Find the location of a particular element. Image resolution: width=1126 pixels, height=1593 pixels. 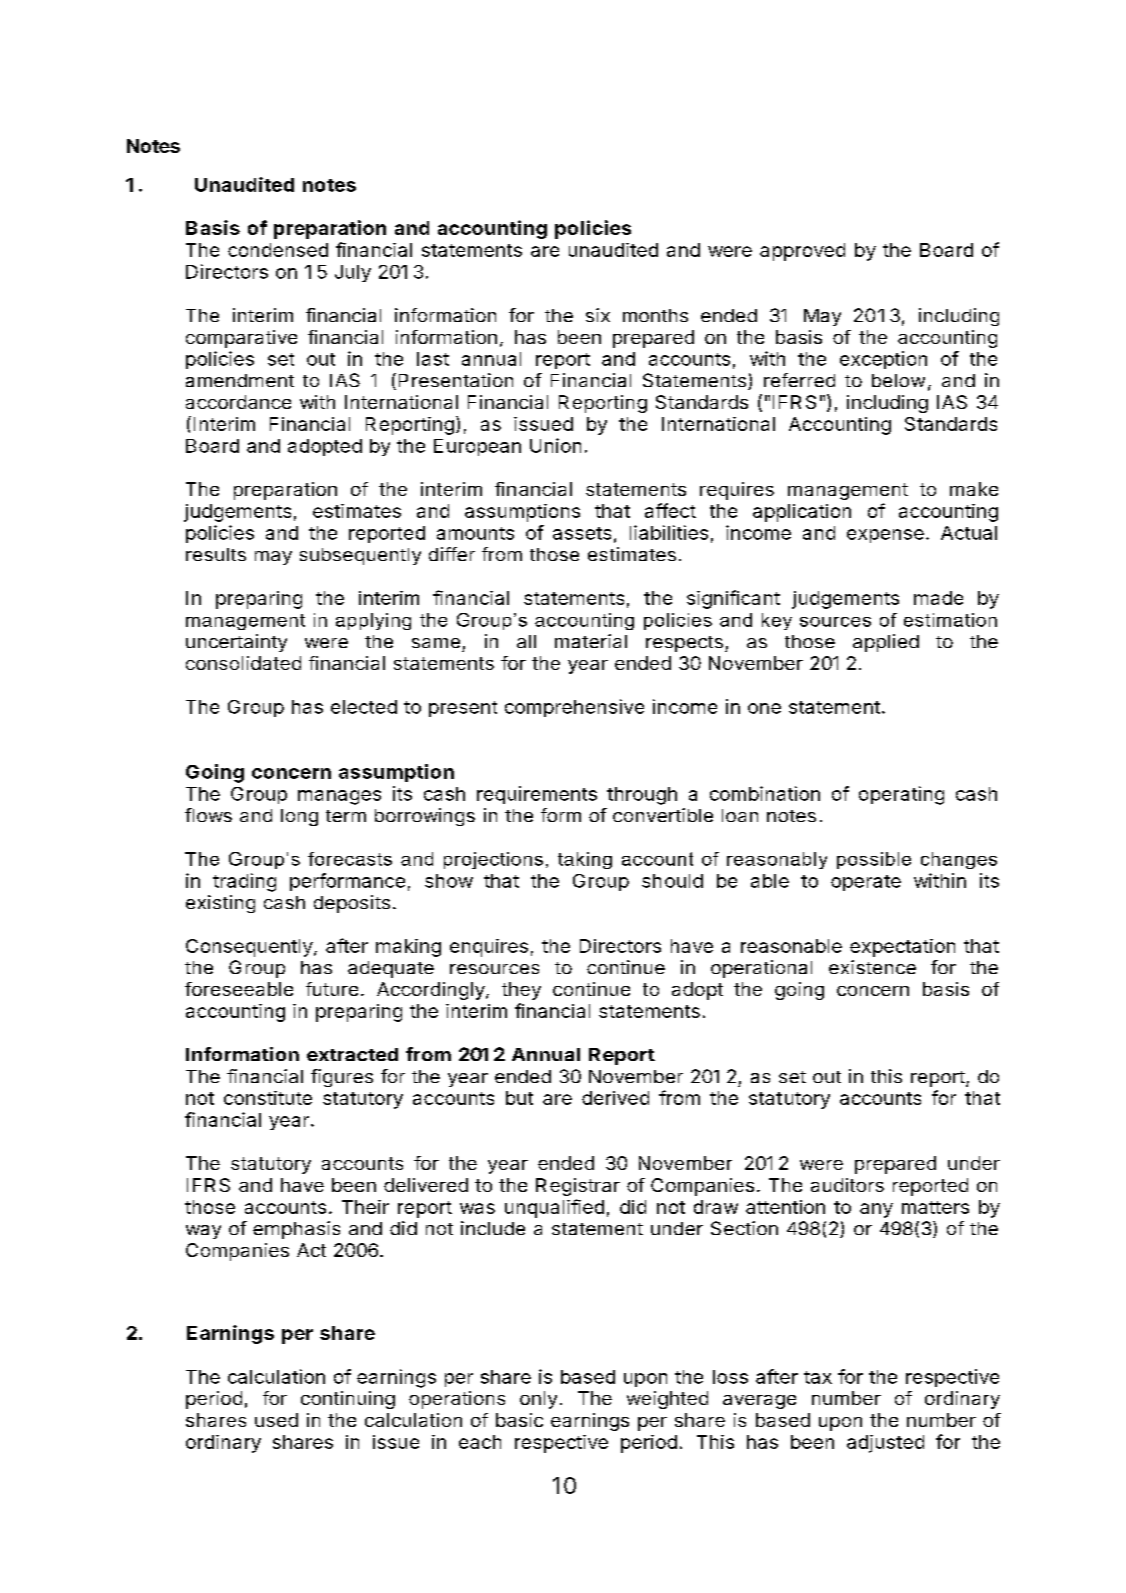

approved is located at coordinates (802, 252).
